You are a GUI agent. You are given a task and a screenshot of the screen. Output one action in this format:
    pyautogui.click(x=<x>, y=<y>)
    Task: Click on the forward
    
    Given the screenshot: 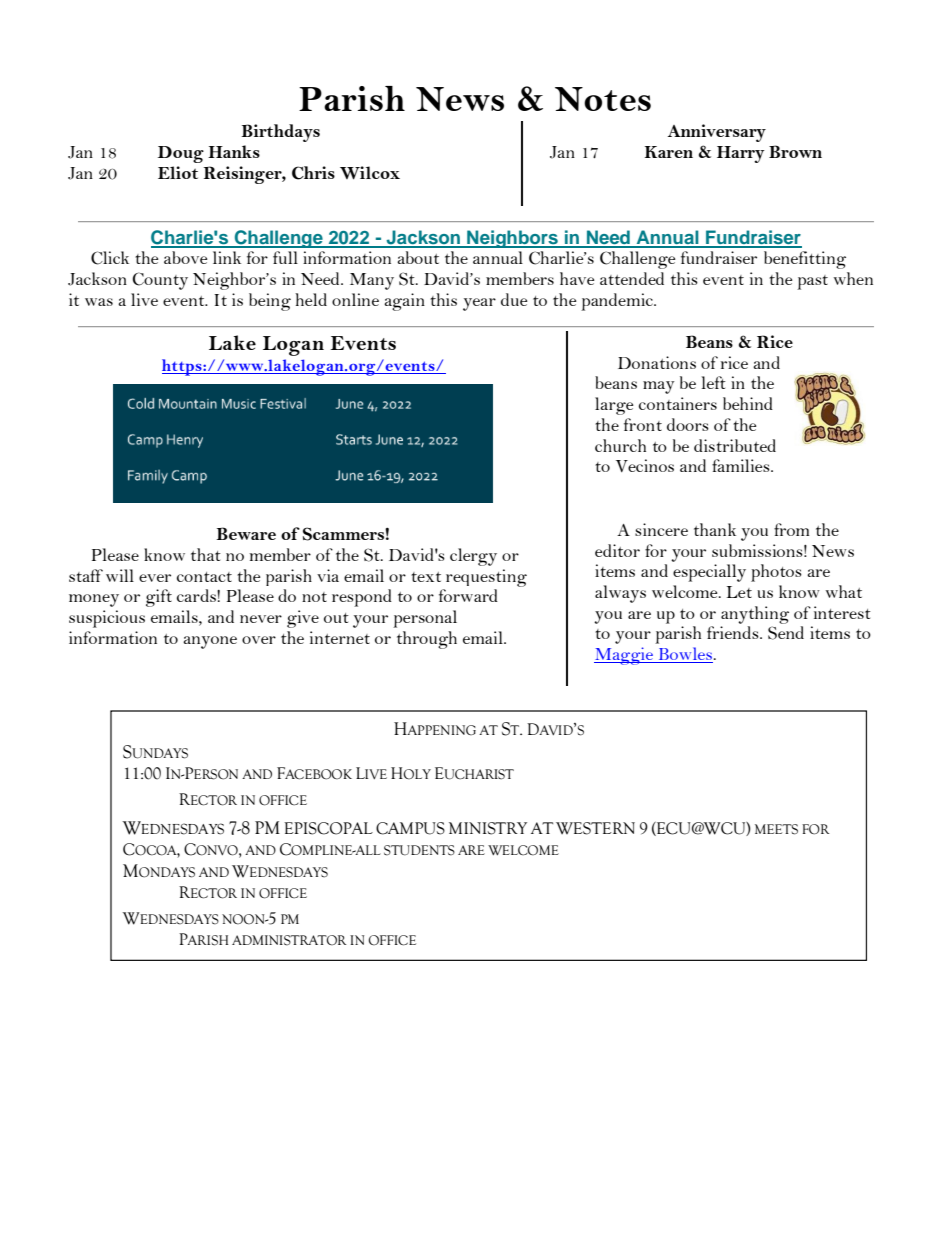 What is the action you would take?
    pyautogui.click(x=468, y=595)
